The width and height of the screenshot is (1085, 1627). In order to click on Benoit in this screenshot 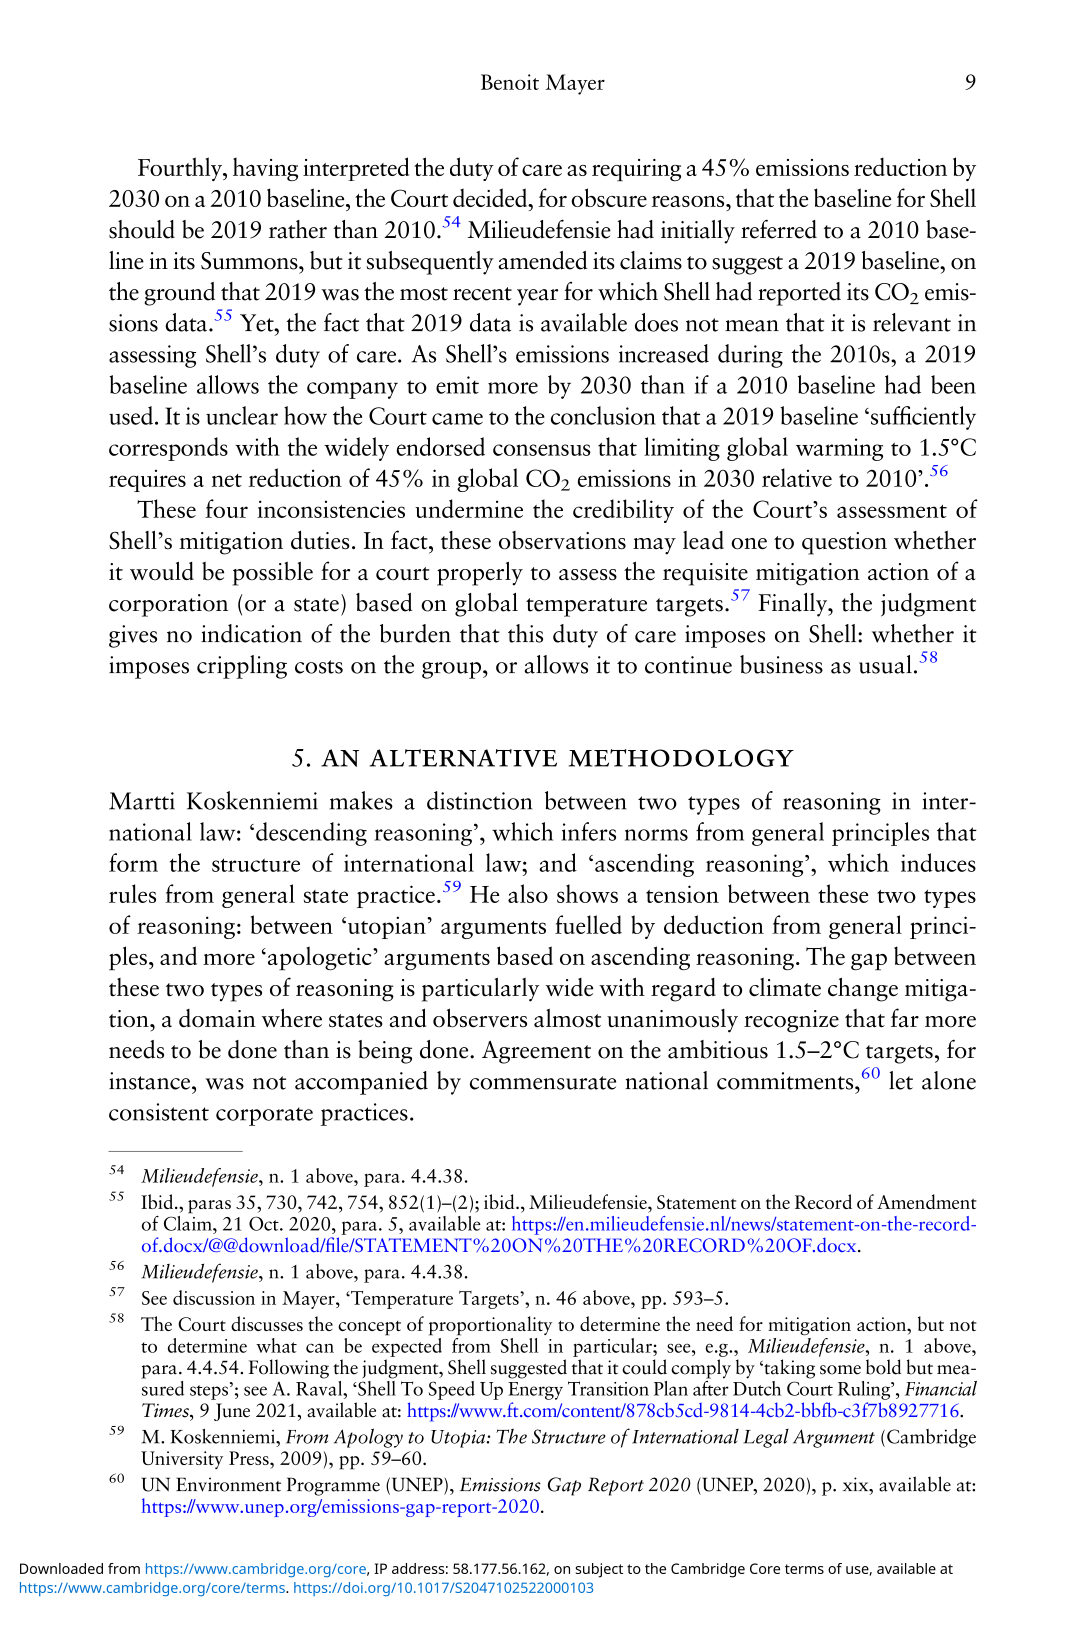, I will do `click(510, 82)`.
